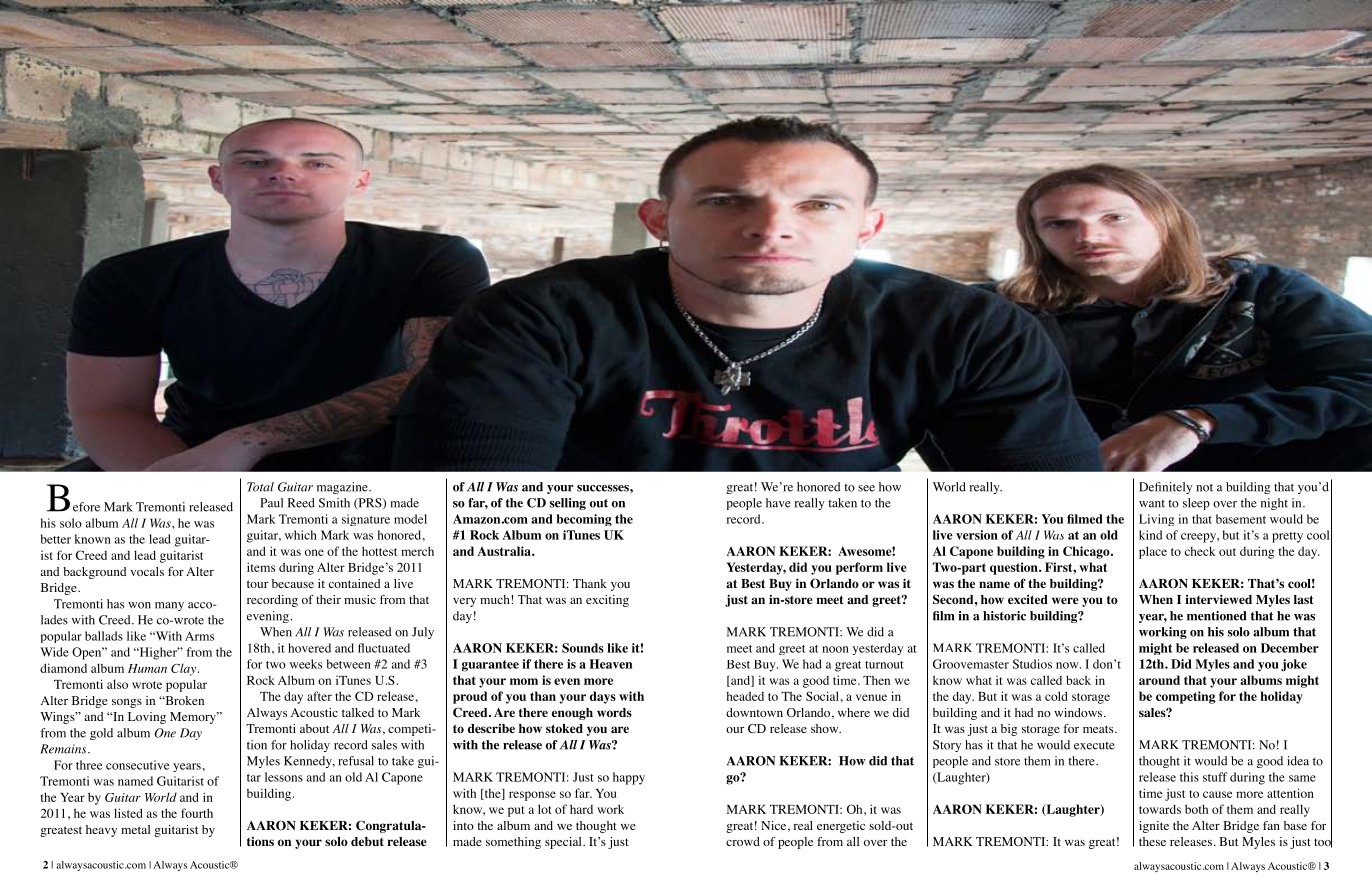 This image has width=1372, height=887. Describe the element at coordinates (135, 829) in the image. I see `metal` at that location.
